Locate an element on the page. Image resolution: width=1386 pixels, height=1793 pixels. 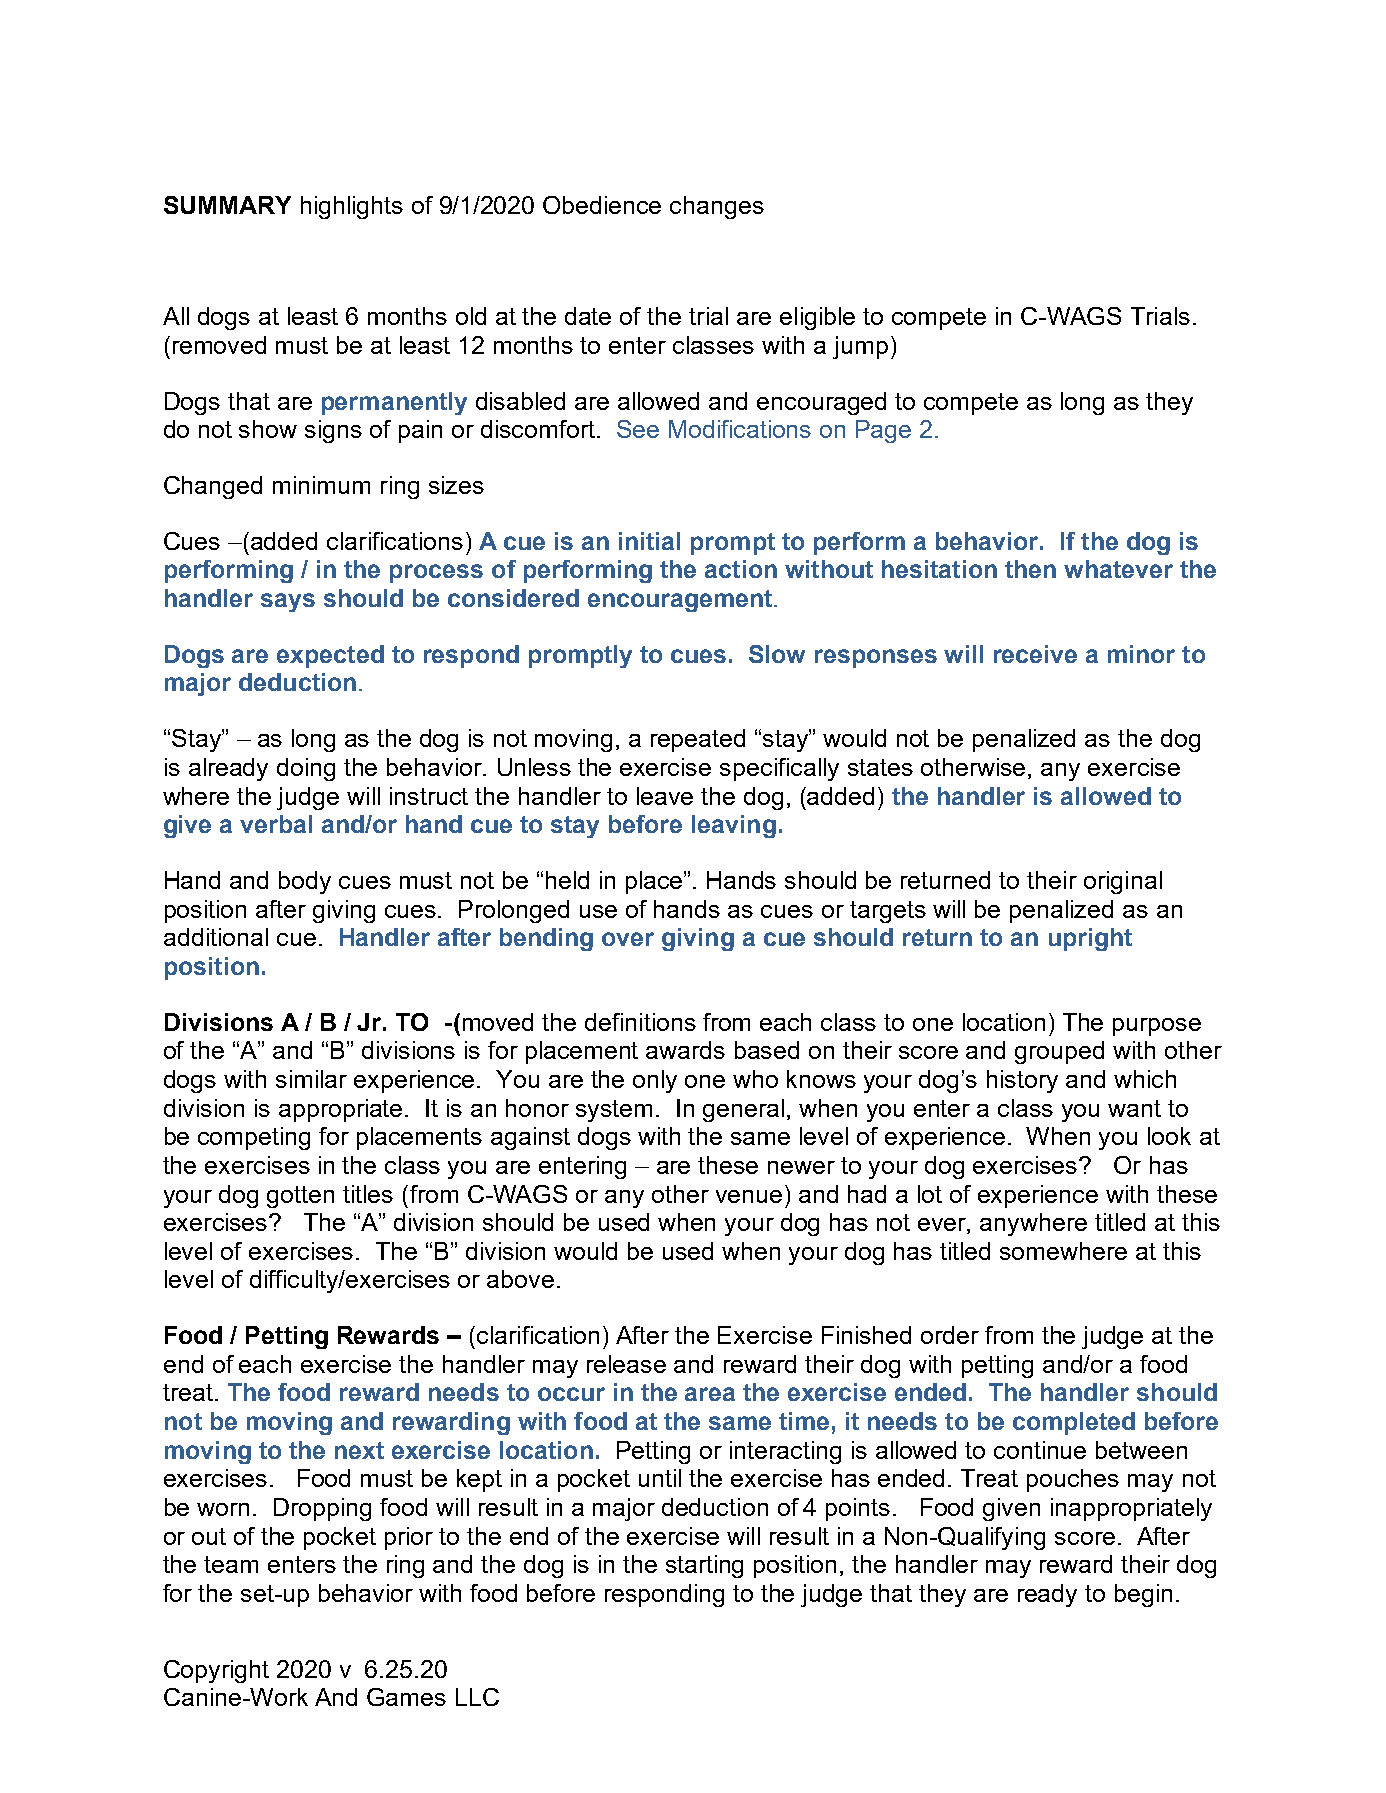
gotten is located at coordinates (300, 1197).
